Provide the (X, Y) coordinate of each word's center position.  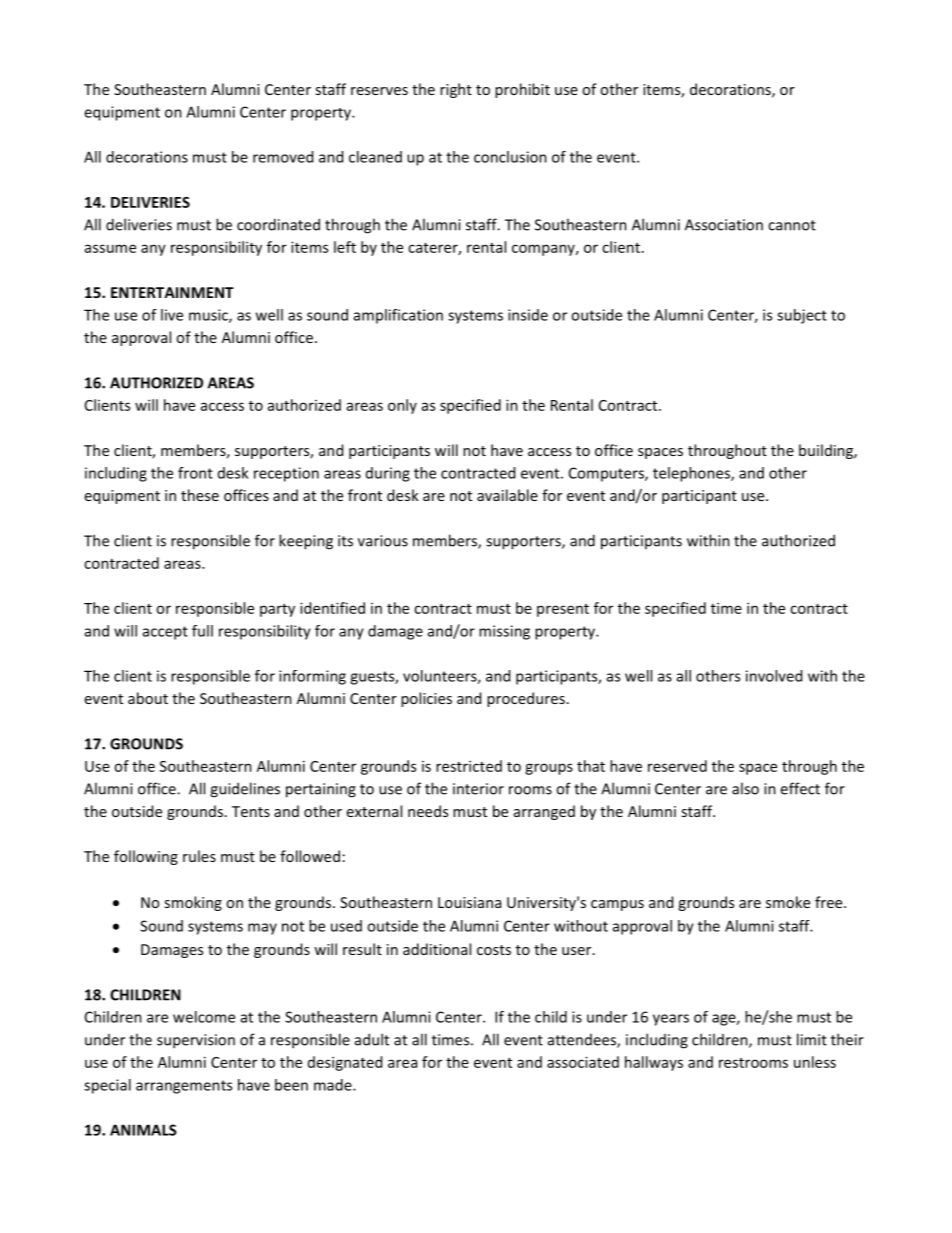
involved (774, 676)
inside (528, 315)
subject (802, 316)
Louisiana (469, 902)
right (456, 90)
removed (283, 157)
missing (504, 632)
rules (199, 856)
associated (583, 1062)
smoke (788, 902)
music (209, 316)
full (202, 631)
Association (724, 225)
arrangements (184, 1087)
